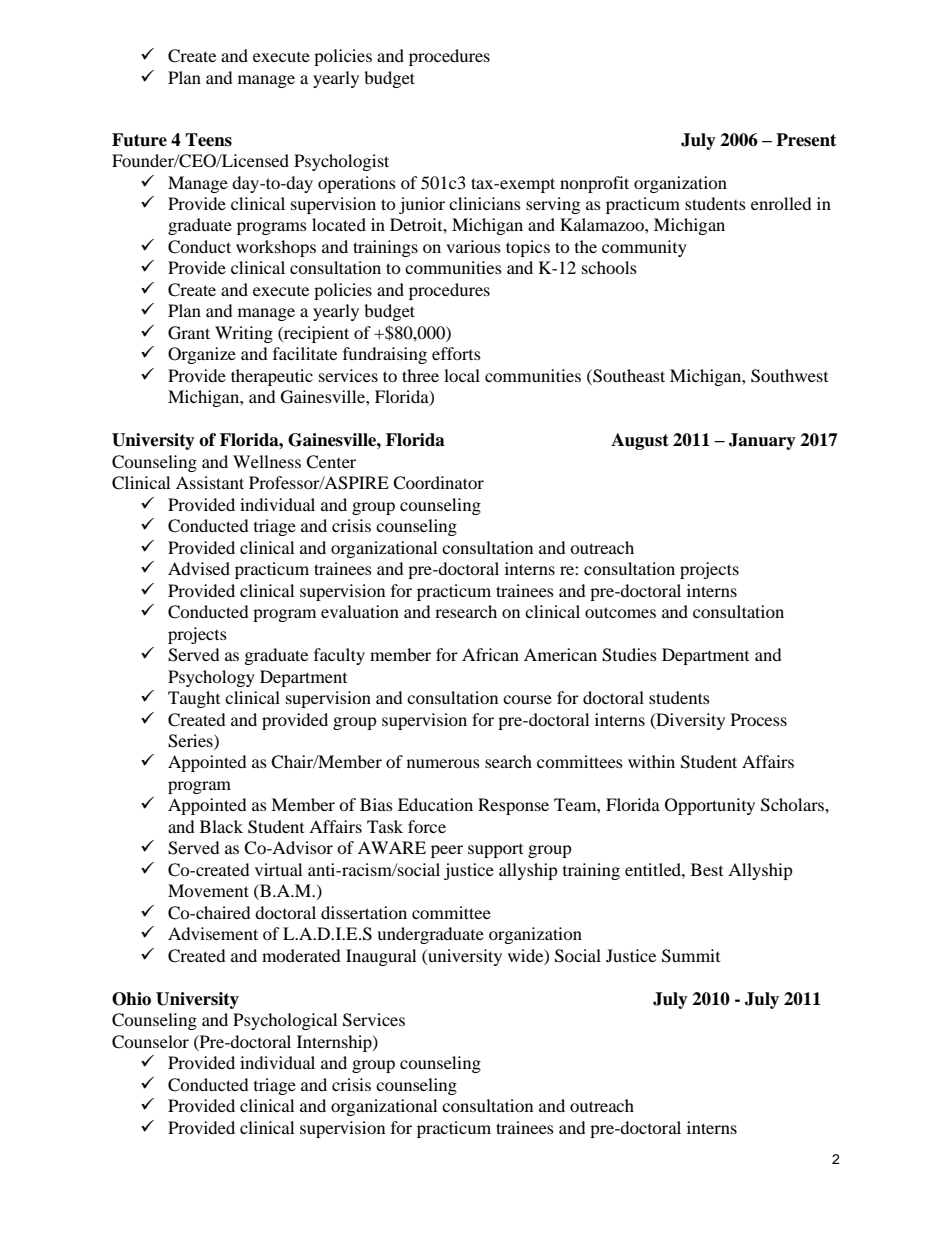 The height and width of the page is (1233, 952). I want to click on enrolled, so click(781, 203).
